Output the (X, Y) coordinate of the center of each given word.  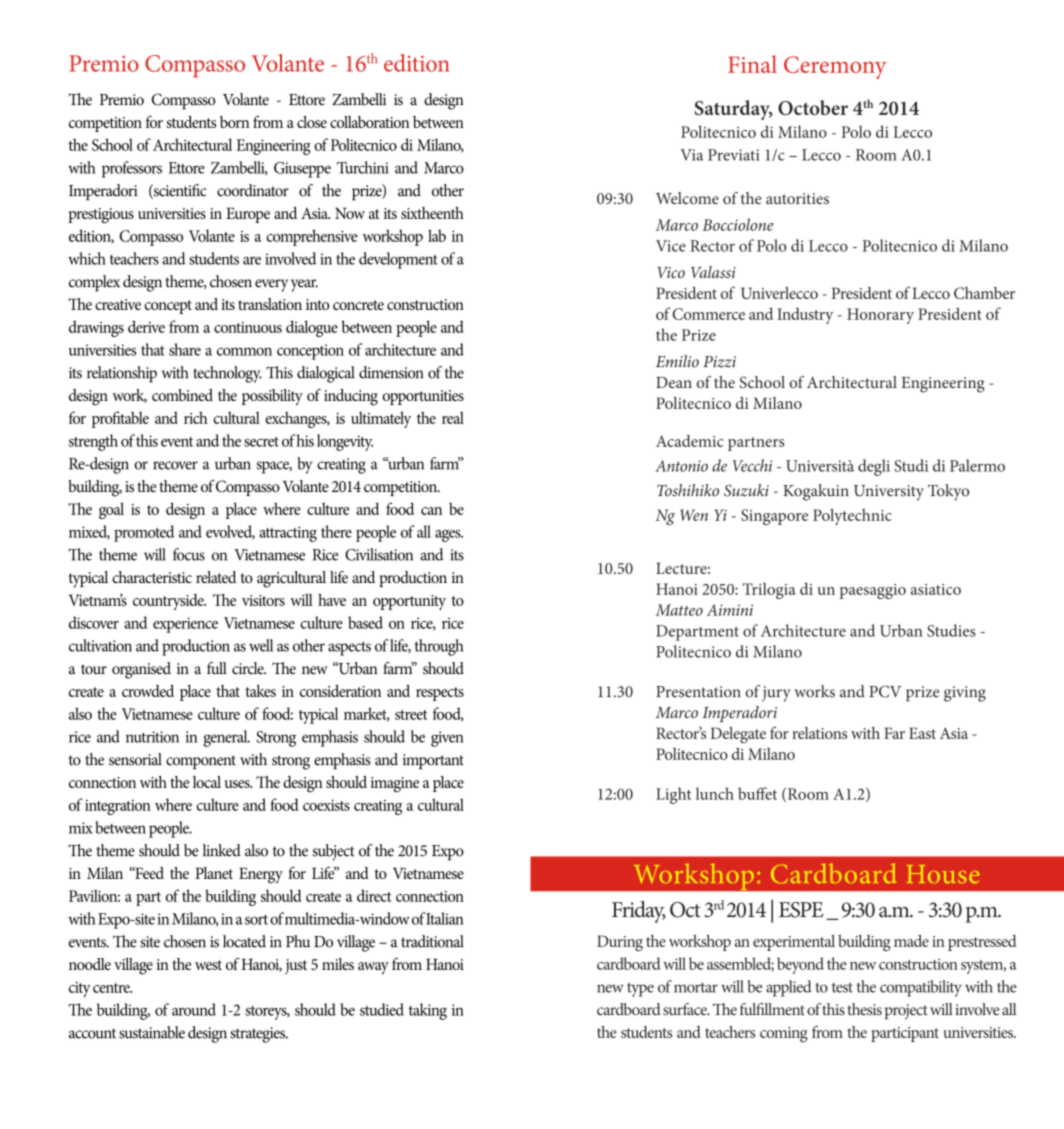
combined (182, 395)
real (453, 418)
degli (874, 467)
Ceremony (835, 67)
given (447, 739)
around (194, 1009)
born (234, 122)
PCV (885, 691)
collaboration (369, 122)
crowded (148, 691)
